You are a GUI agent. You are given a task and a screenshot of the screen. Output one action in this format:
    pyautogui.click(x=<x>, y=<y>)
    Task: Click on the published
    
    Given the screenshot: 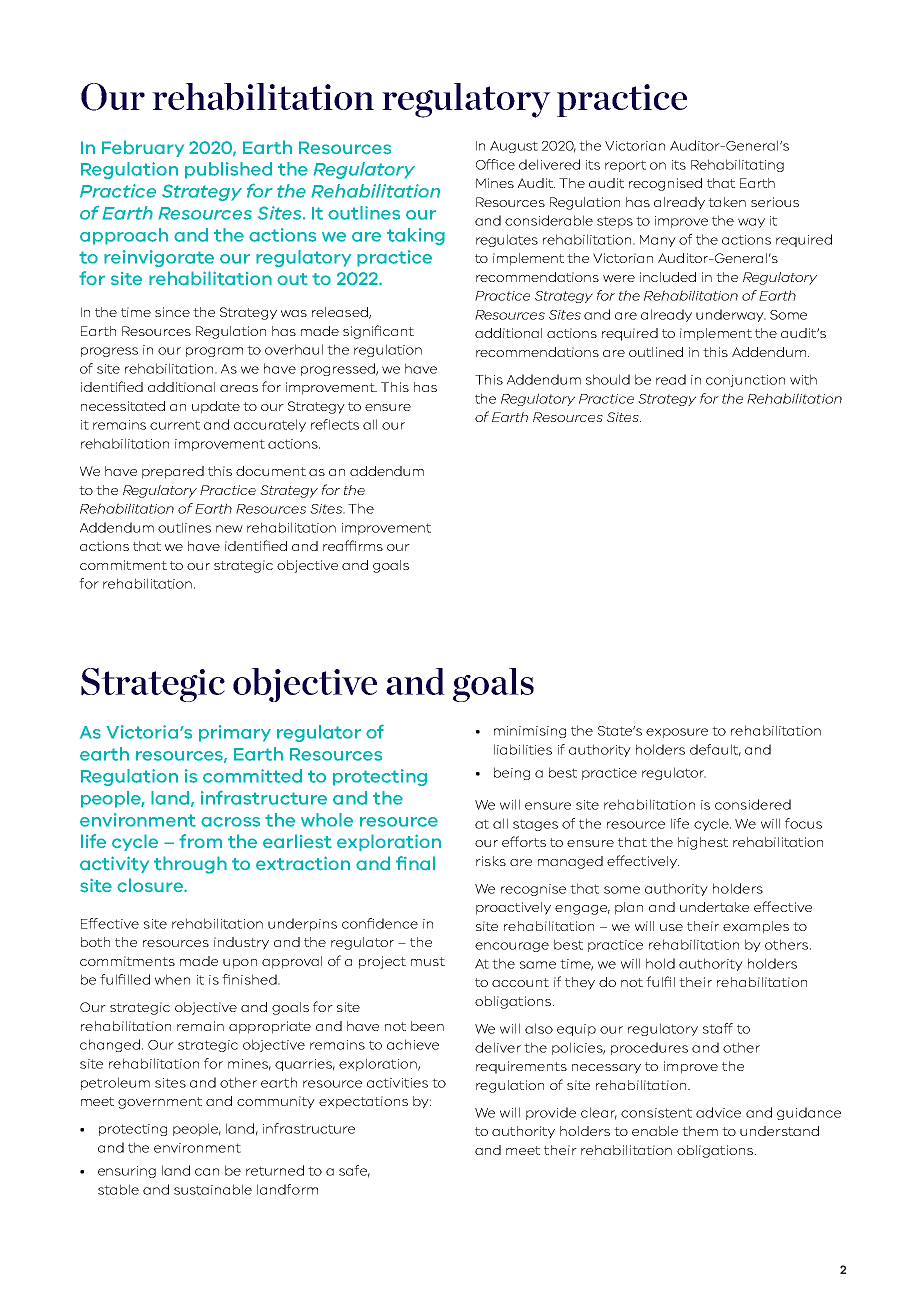 What is the action you would take?
    pyautogui.click(x=228, y=170)
